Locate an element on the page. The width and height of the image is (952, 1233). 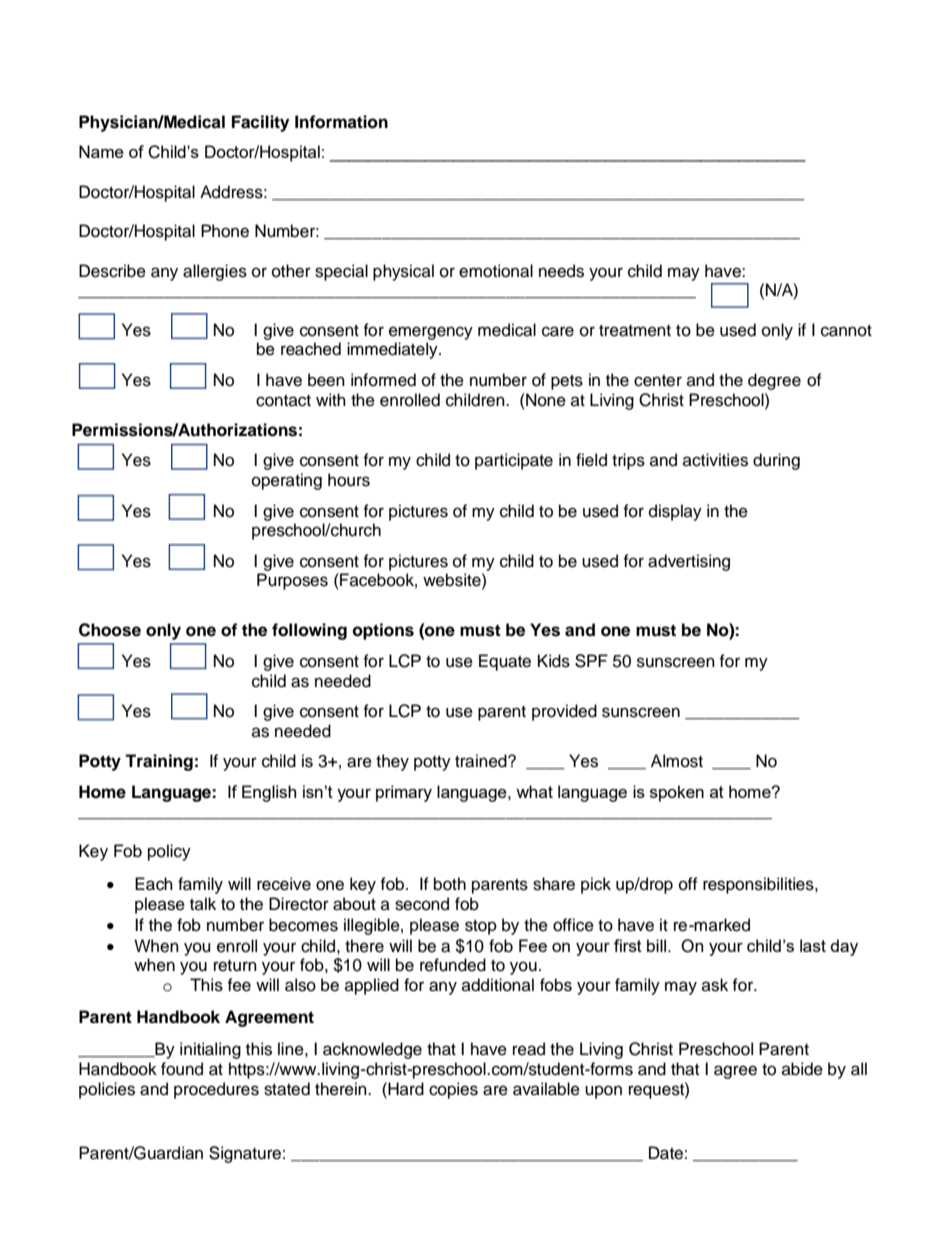
procedures is located at coordinates (216, 1090).
